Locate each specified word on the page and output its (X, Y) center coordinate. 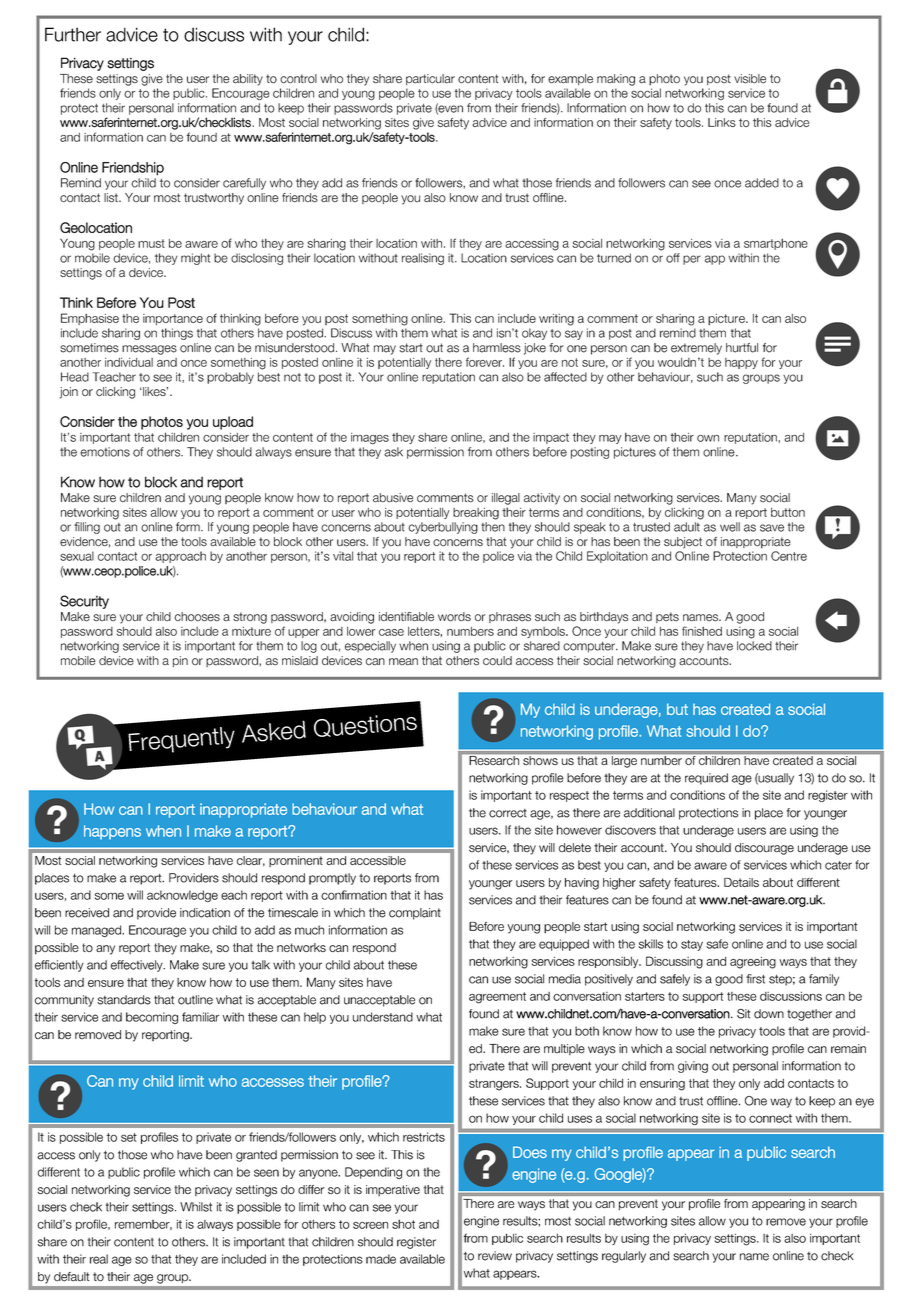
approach (180, 557)
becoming (152, 1018)
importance (173, 319)
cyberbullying (443, 528)
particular (430, 79)
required (706, 779)
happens (112, 832)
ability (248, 80)
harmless (497, 348)
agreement (497, 998)
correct (508, 813)
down (769, 1014)
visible (750, 79)
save (772, 528)
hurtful (742, 348)
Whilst (196, 1207)
